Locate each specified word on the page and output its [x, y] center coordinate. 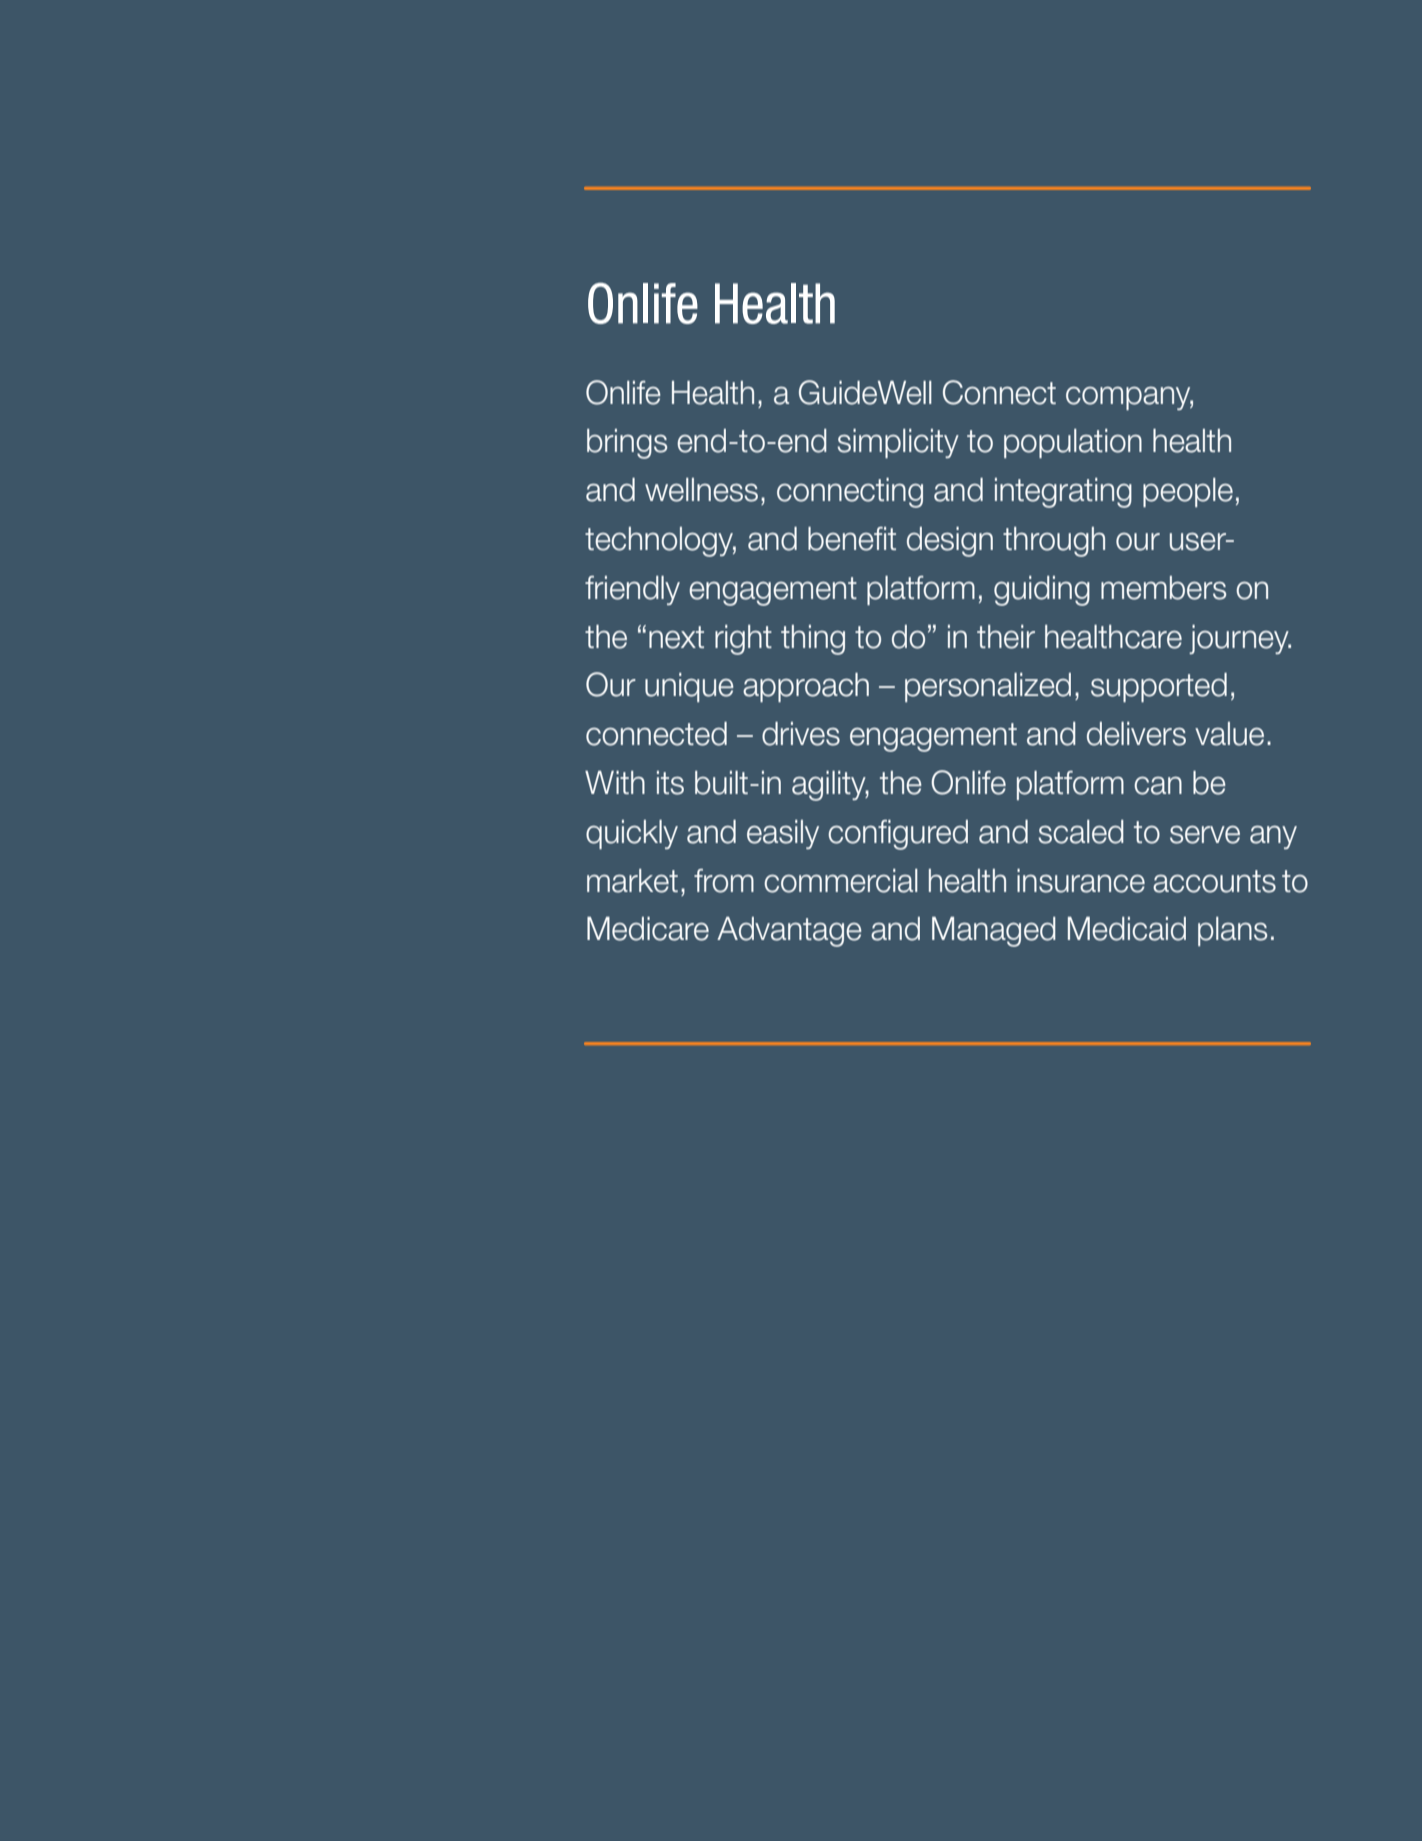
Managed [994, 932]
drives [801, 734]
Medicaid [1127, 929]
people [1188, 492]
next [676, 637]
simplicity [898, 443]
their [1006, 637]
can [1158, 786]
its [670, 783]
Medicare [648, 929]
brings [627, 444]
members [1163, 588]
